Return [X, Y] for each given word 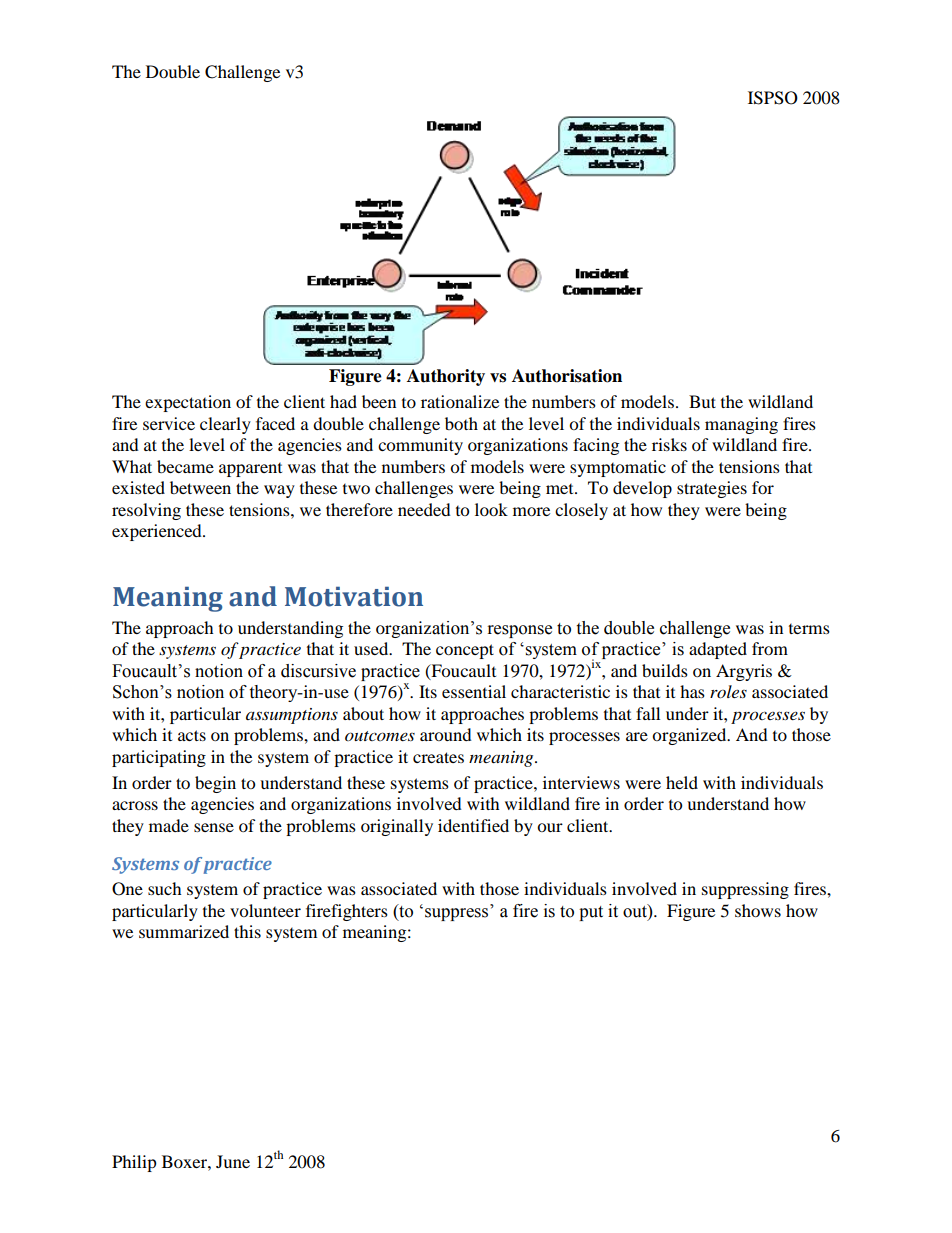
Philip [134, 1163]
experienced [158, 532]
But [702, 401]
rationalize [460, 401]
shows [758, 910]
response [520, 631]
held [682, 782]
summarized [184, 931]
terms [809, 629]
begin [215, 784]
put [591, 913]
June [233, 1161]
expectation [188, 403]
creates [438, 757]
